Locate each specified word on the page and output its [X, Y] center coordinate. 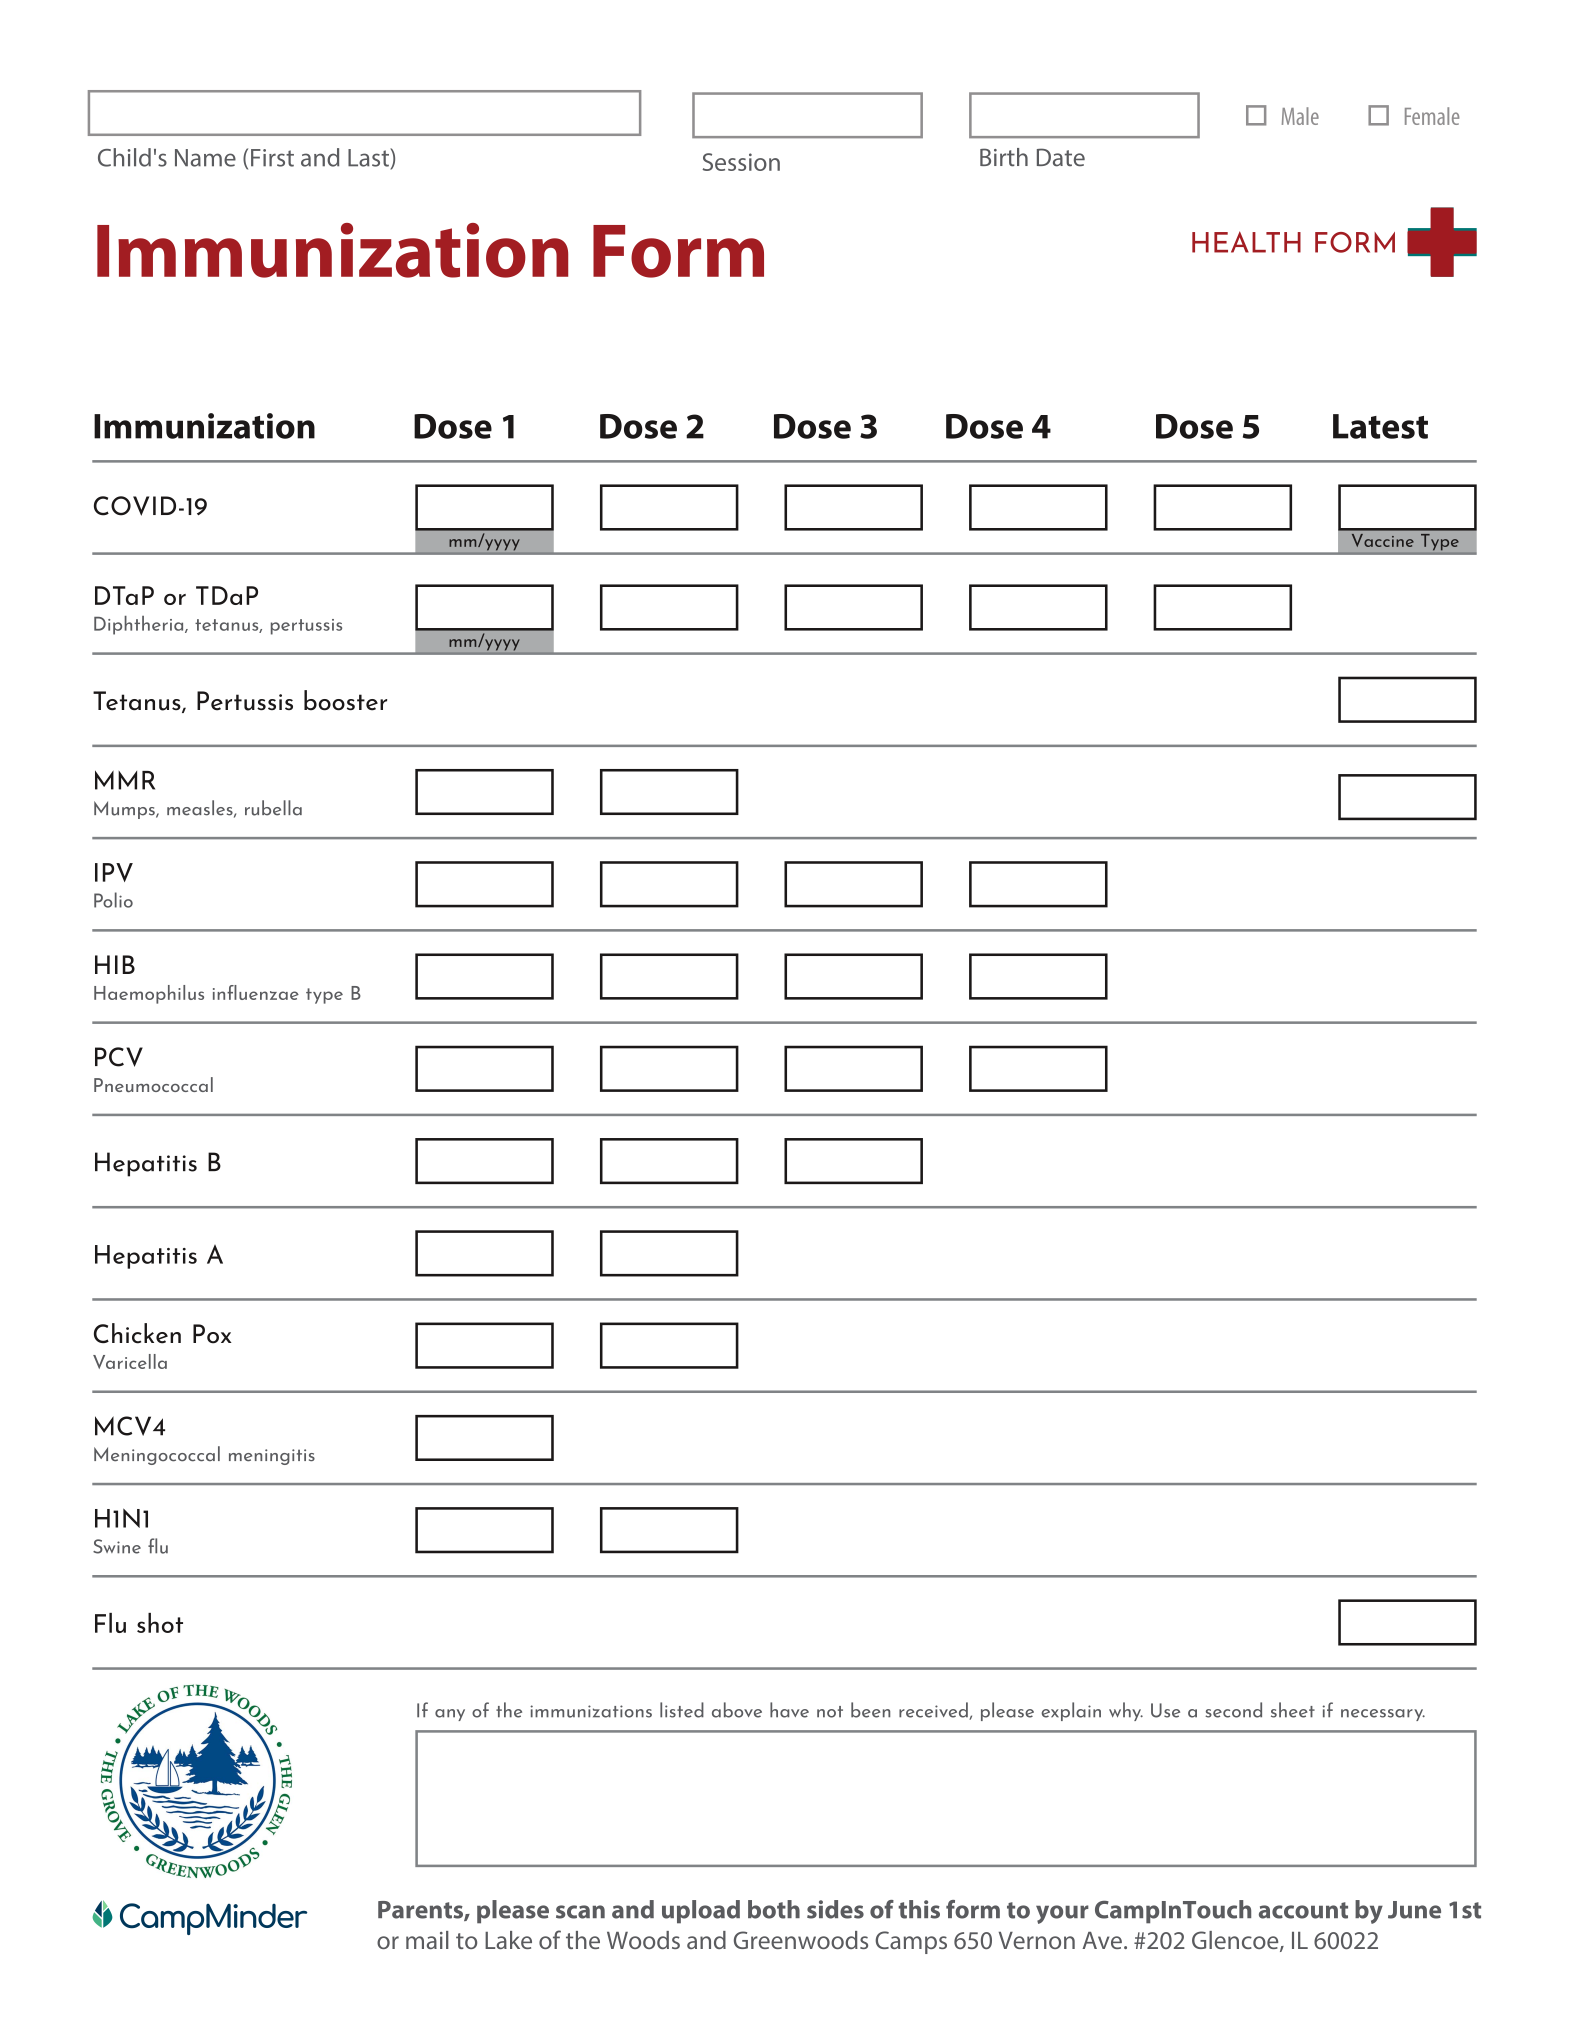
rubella [273, 808]
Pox [212, 1334]
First [272, 158]
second [1233, 1710]
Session [741, 162]
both [774, 1909]
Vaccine [1382, 540]
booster [345, 700]
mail [427, 1940]
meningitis [272, 1457]
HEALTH [1246, 242]
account [1303, 1910]
